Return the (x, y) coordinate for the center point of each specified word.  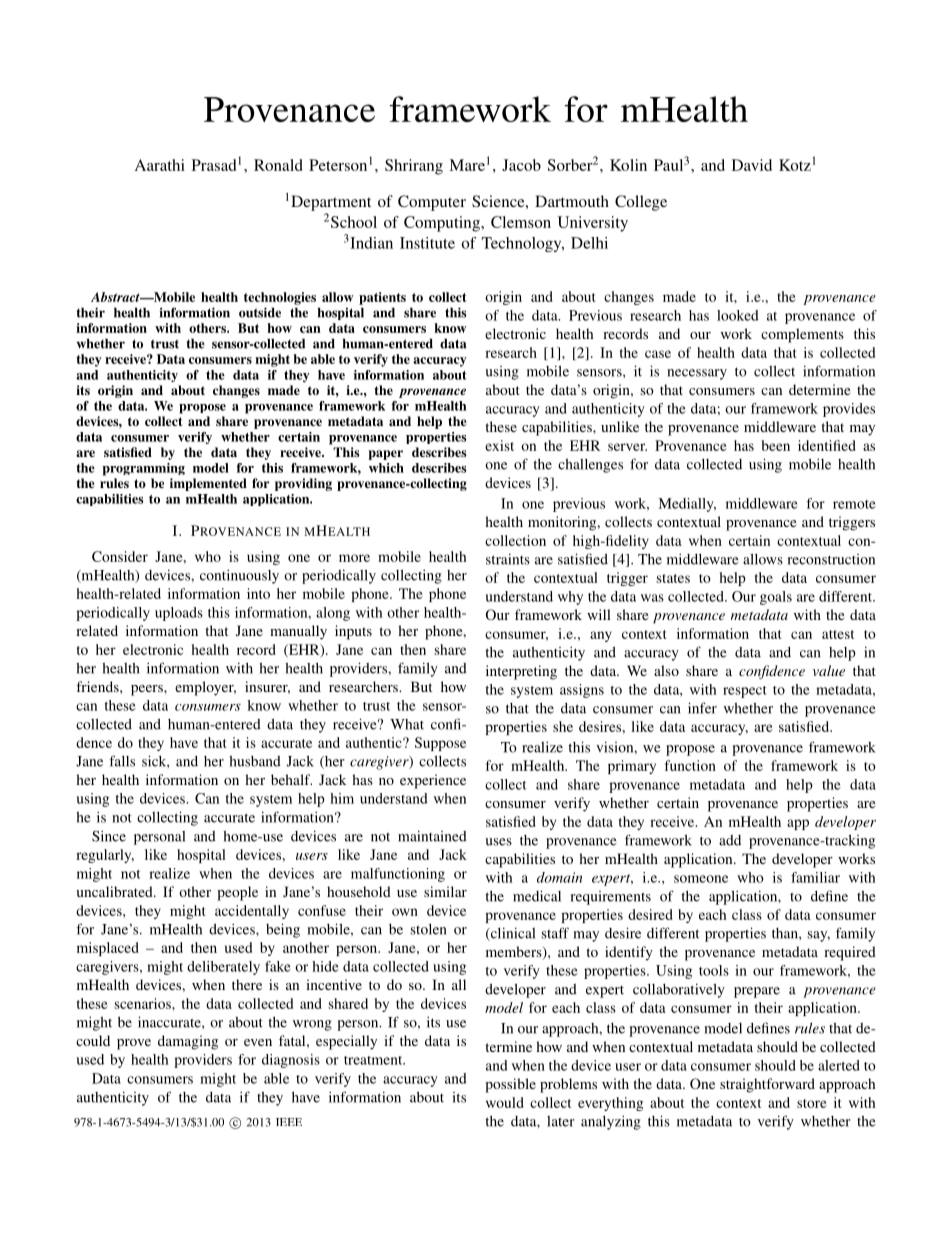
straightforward (767, 1085)
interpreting (521, 672)
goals (776, 598)
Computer (432, 203)
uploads (179, 614)
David (752, 165)
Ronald (278, 165)
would (505, 1102)
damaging (188, 1042)
